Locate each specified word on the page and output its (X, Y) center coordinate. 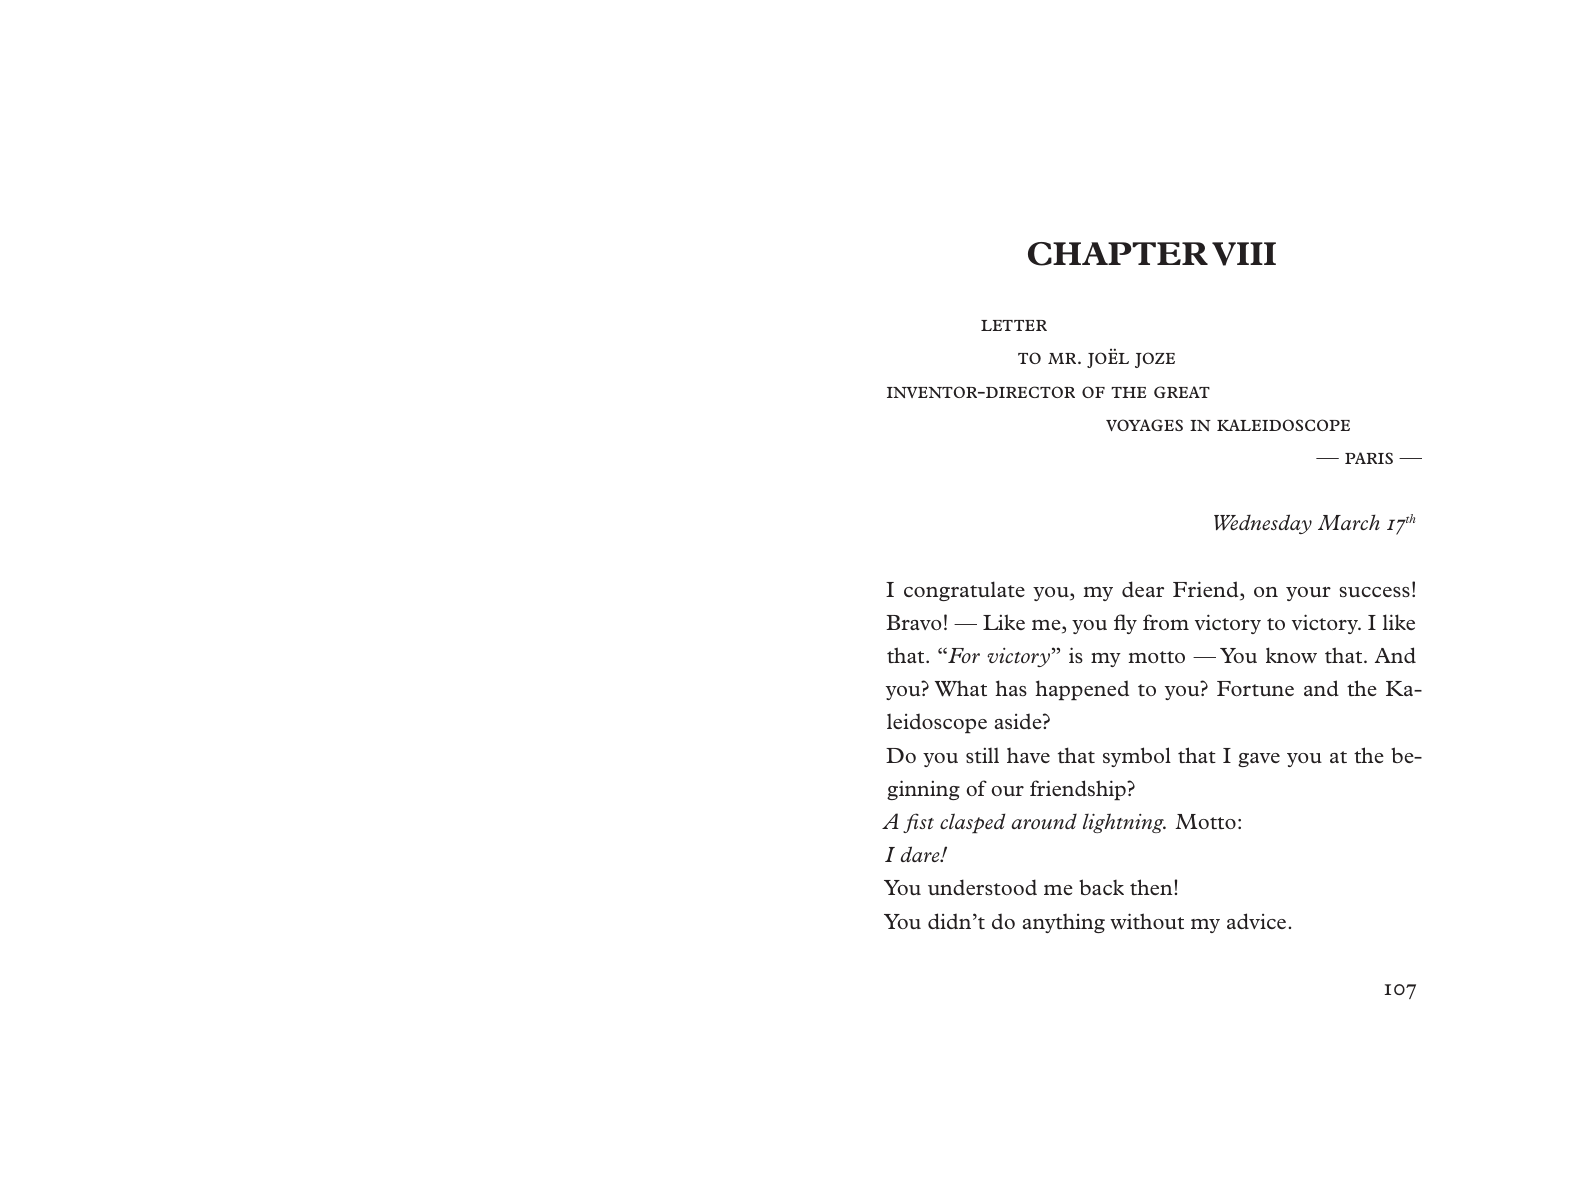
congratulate (964, 591)
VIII (1244, 254)
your (1308, 594)
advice (1258, 921)
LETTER (1014, 325)
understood (982, 887)
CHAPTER (1118, 254)
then (1152, 887)
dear (1143, 589)
